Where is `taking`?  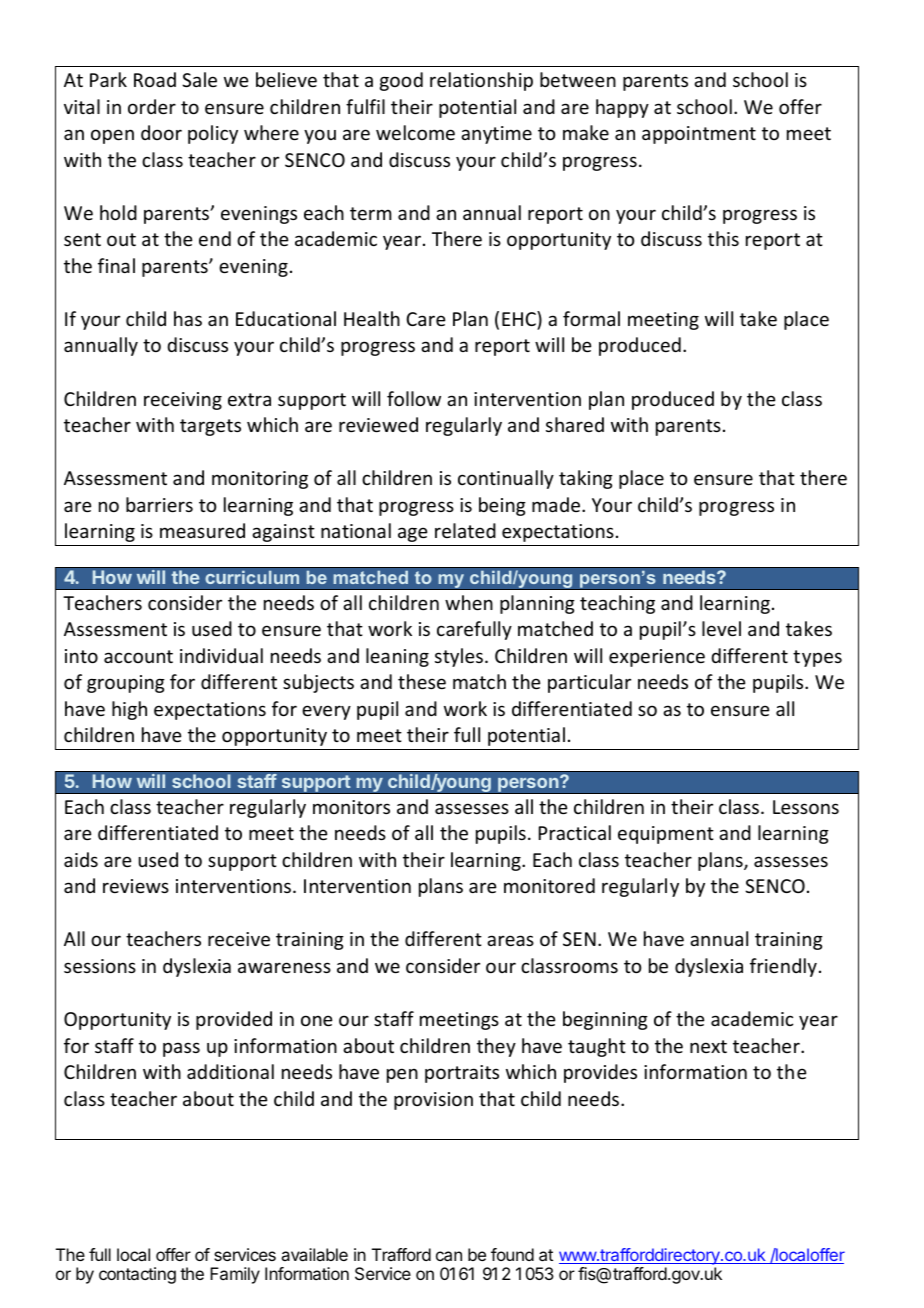
taking is located at coordinates (586, 479).
